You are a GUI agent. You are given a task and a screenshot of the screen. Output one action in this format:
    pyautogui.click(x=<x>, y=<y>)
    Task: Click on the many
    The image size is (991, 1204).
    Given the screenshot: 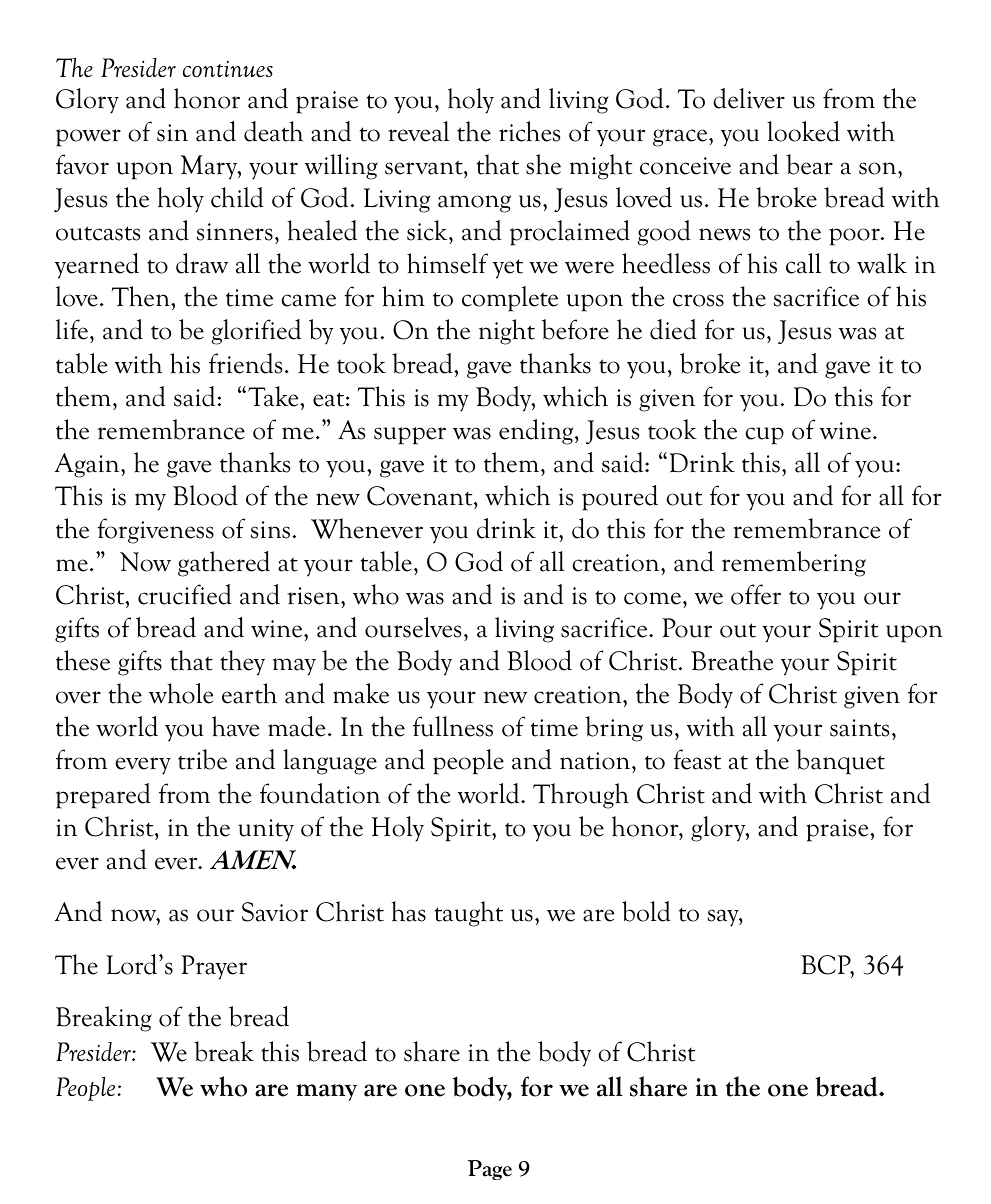 What is the action you would take?
    pyautogui.click(x=326, y=1092)
